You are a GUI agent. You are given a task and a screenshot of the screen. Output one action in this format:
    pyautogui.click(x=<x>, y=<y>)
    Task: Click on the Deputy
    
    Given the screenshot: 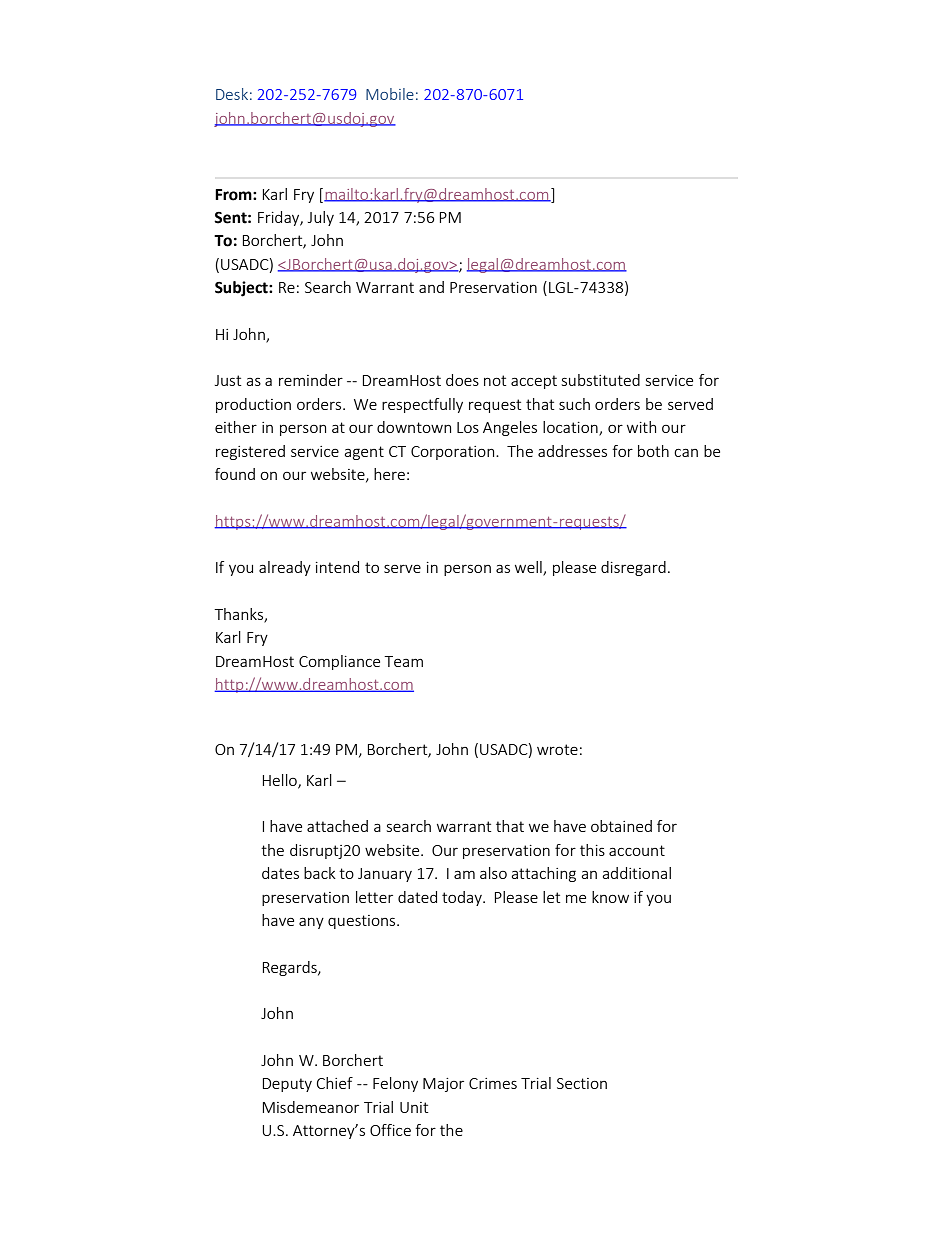 What is the action you would take?
    pyautogui.click(x=287, y=1085)
